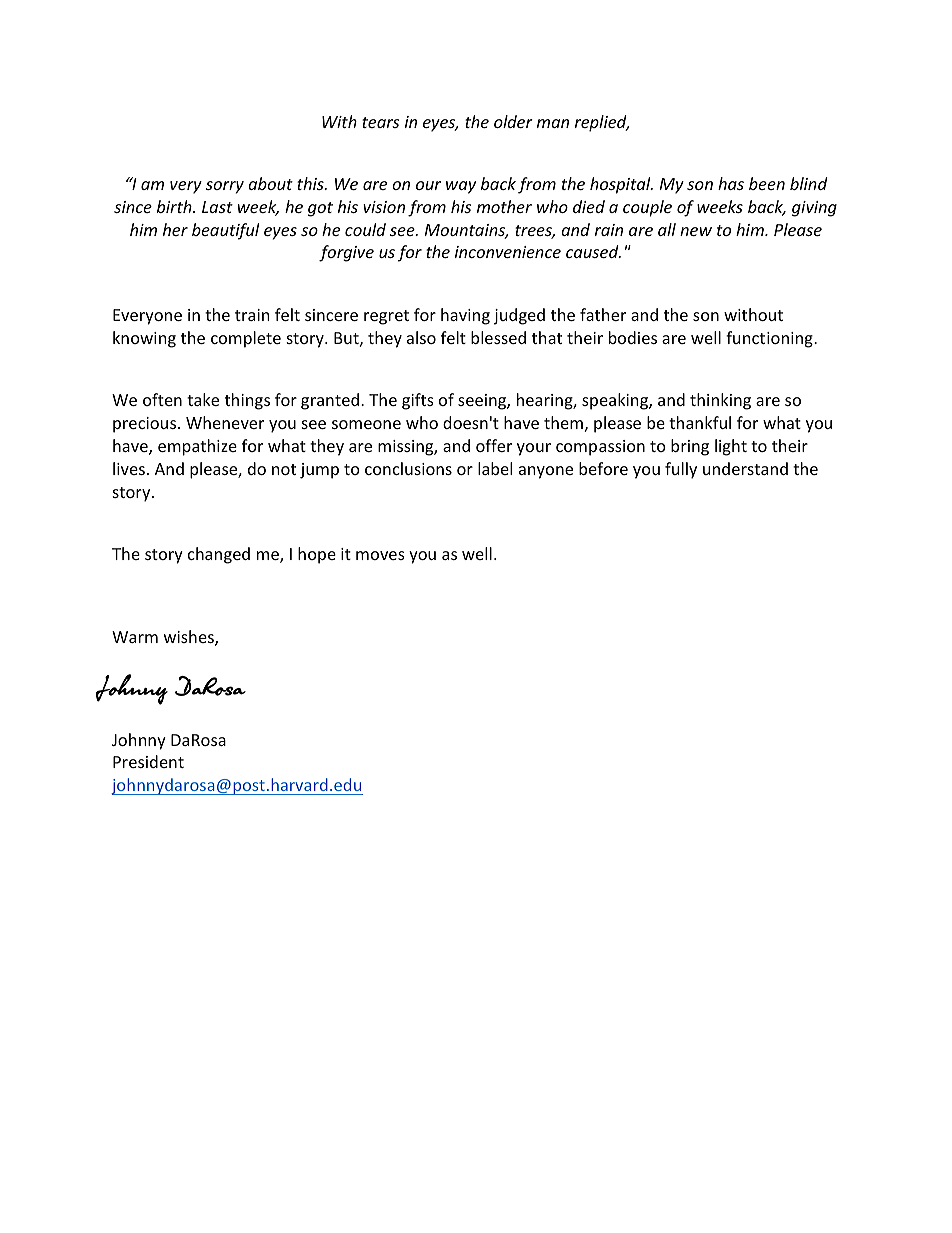 The width and height of the screenshot is (952, 1233). What do you see at coordinates (246, 339) in the screenshot?
I see `complete` at bounding box center [246, 339].
